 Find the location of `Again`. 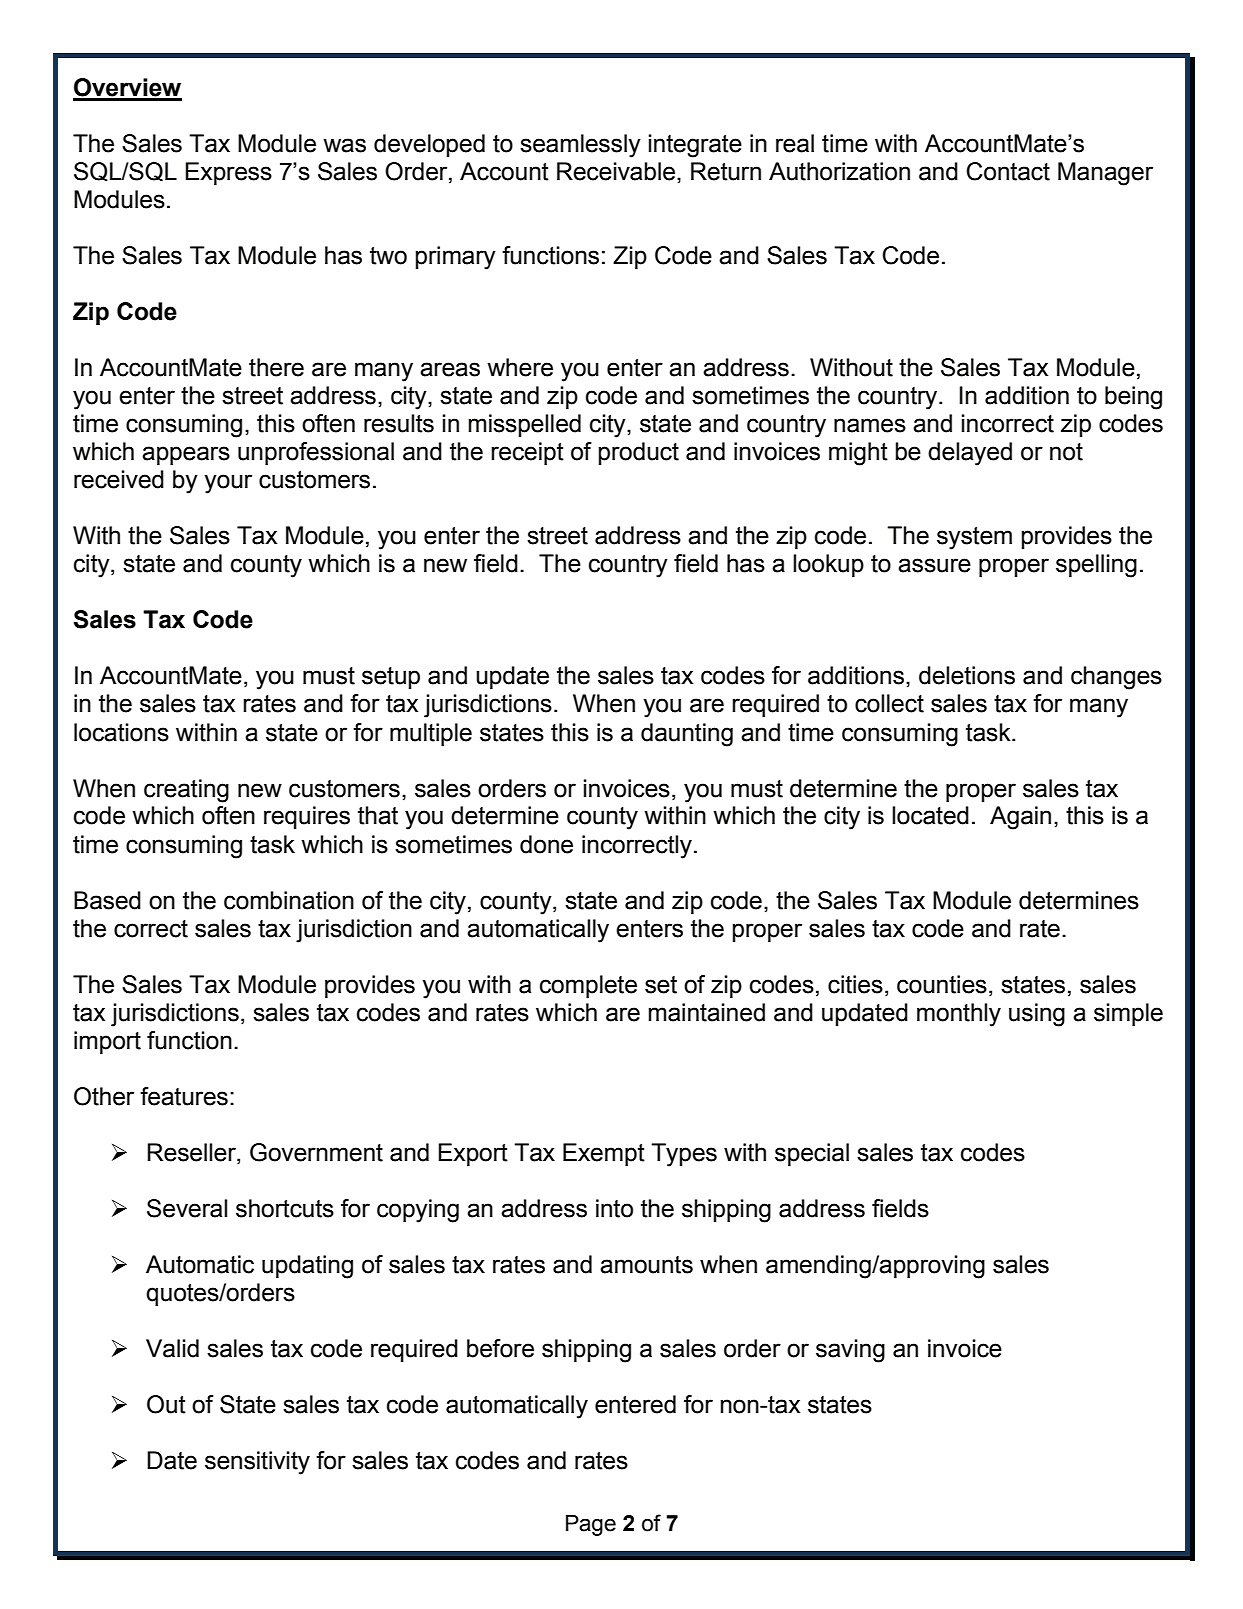

Again is located at coordinates (1020, 818).
